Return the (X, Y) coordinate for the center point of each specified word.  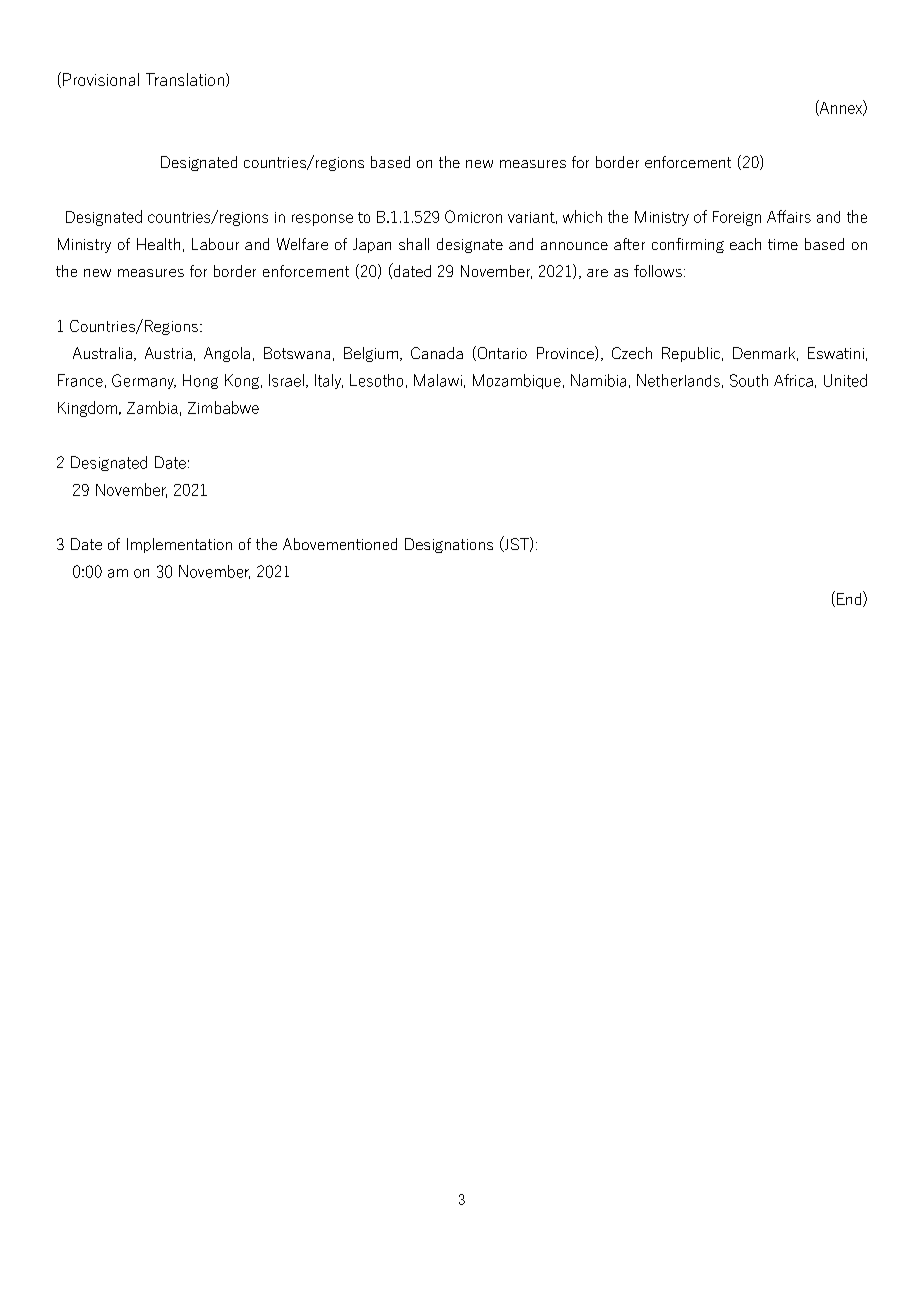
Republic (692, 354)
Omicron (473, 216)
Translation (185, 79)
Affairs (789, 216)
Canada (437, 353)
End (850, 599)
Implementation (179, 545)
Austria (168, 353)
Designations (449, 545)
